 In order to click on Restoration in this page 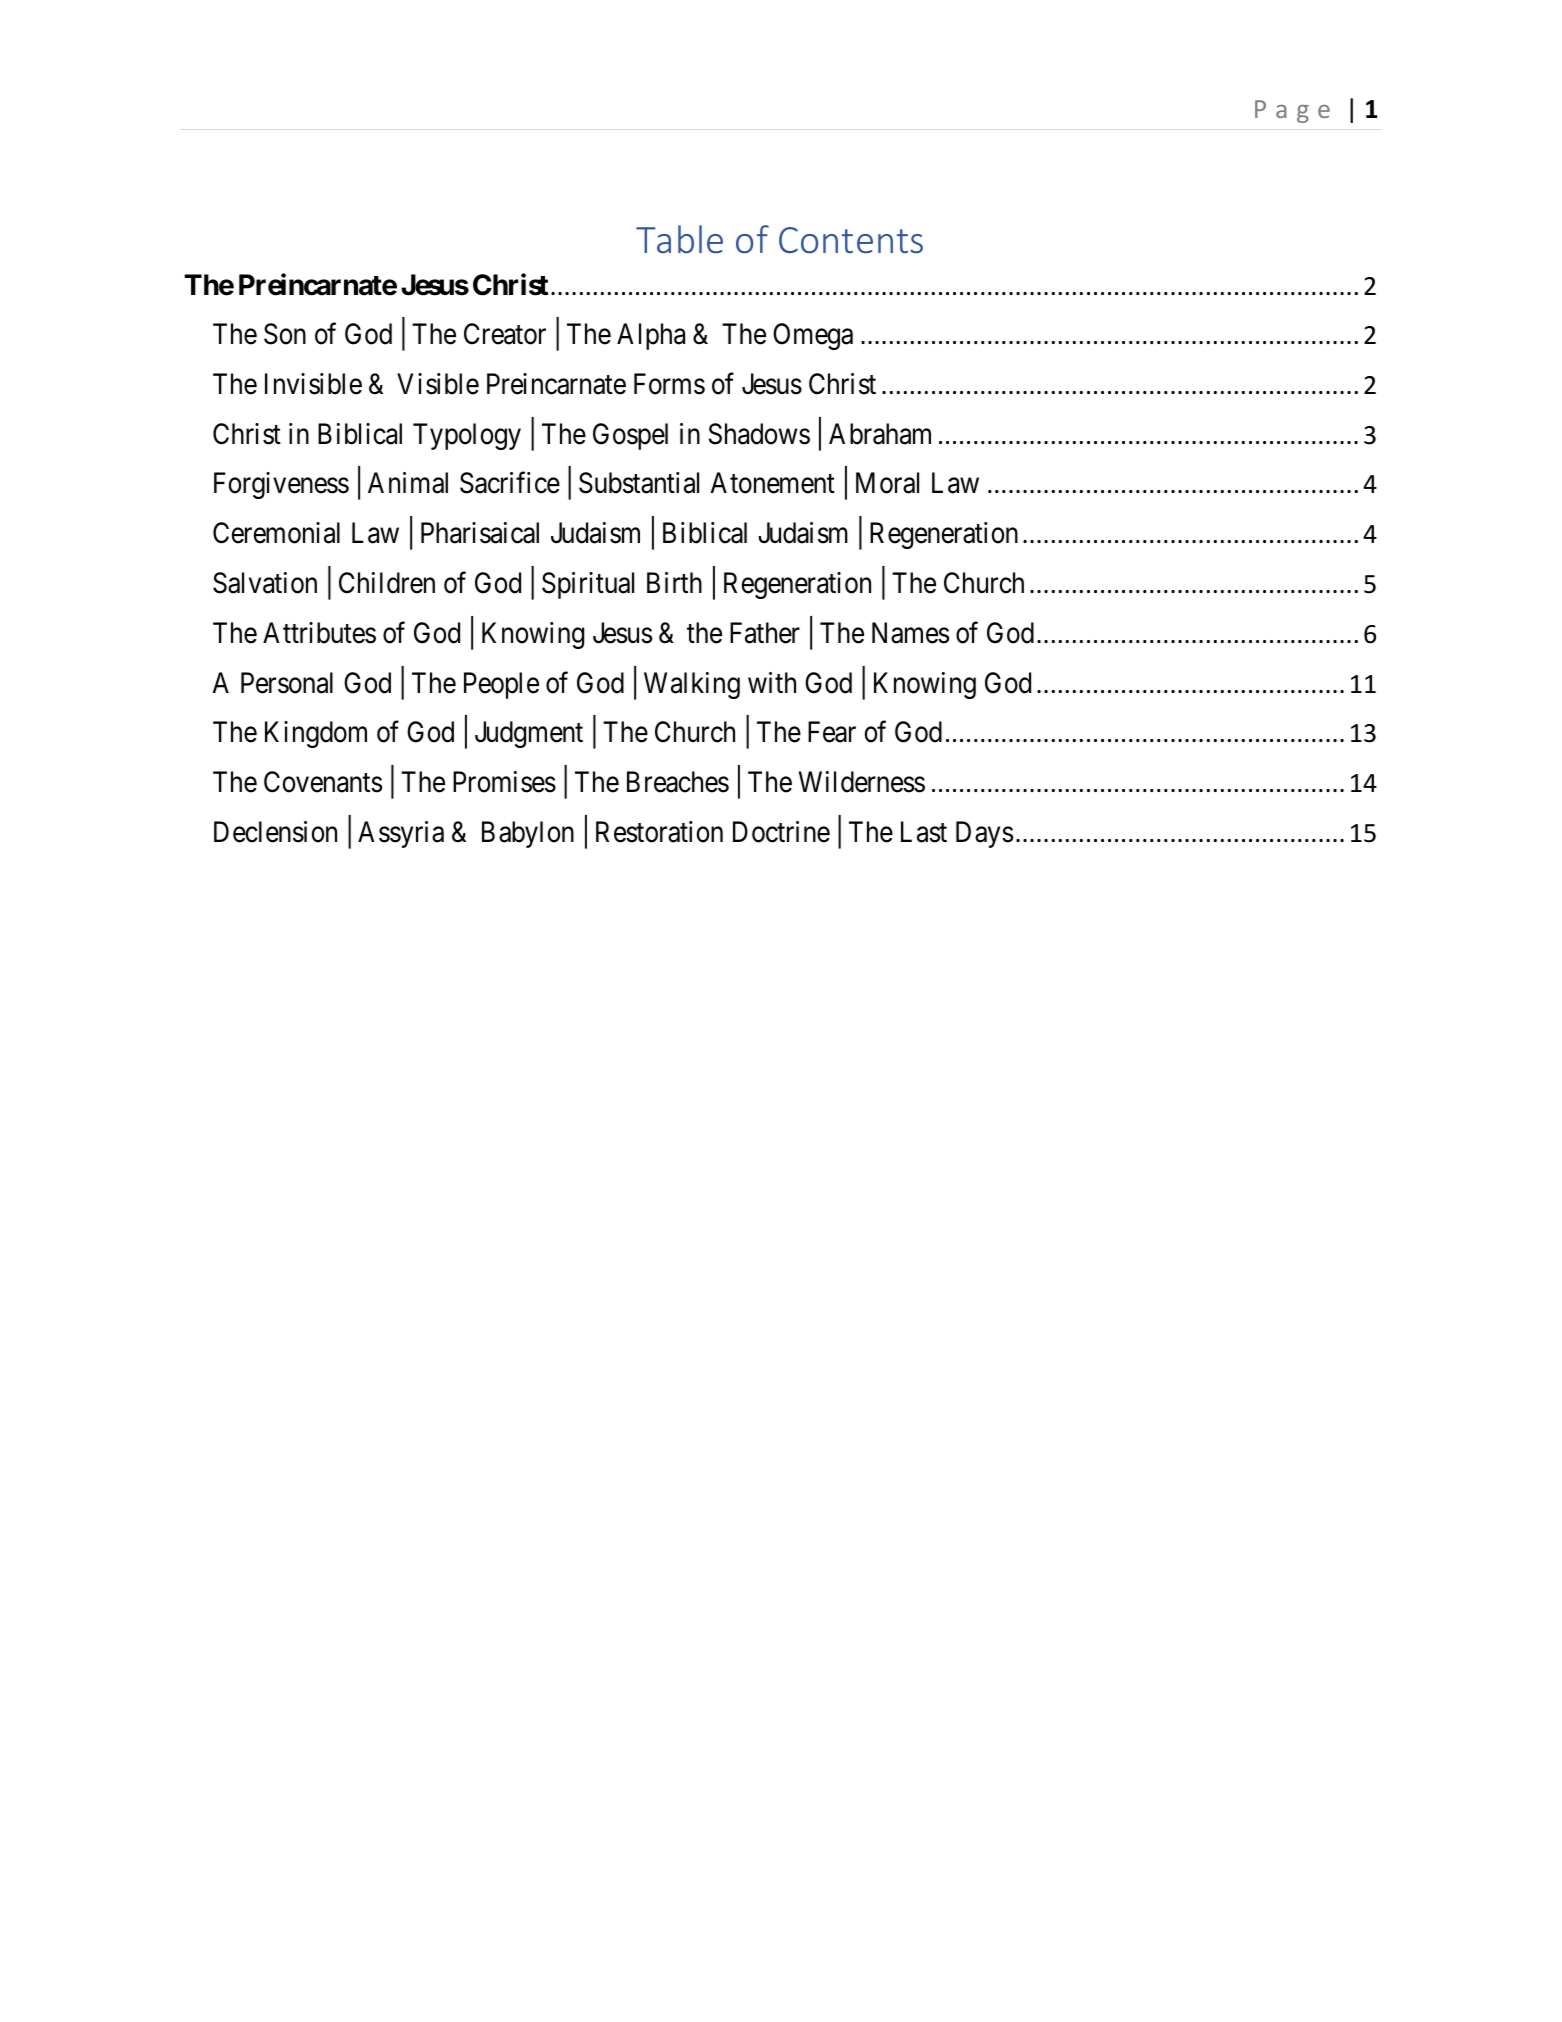, I will do `click(659, 832)`.
